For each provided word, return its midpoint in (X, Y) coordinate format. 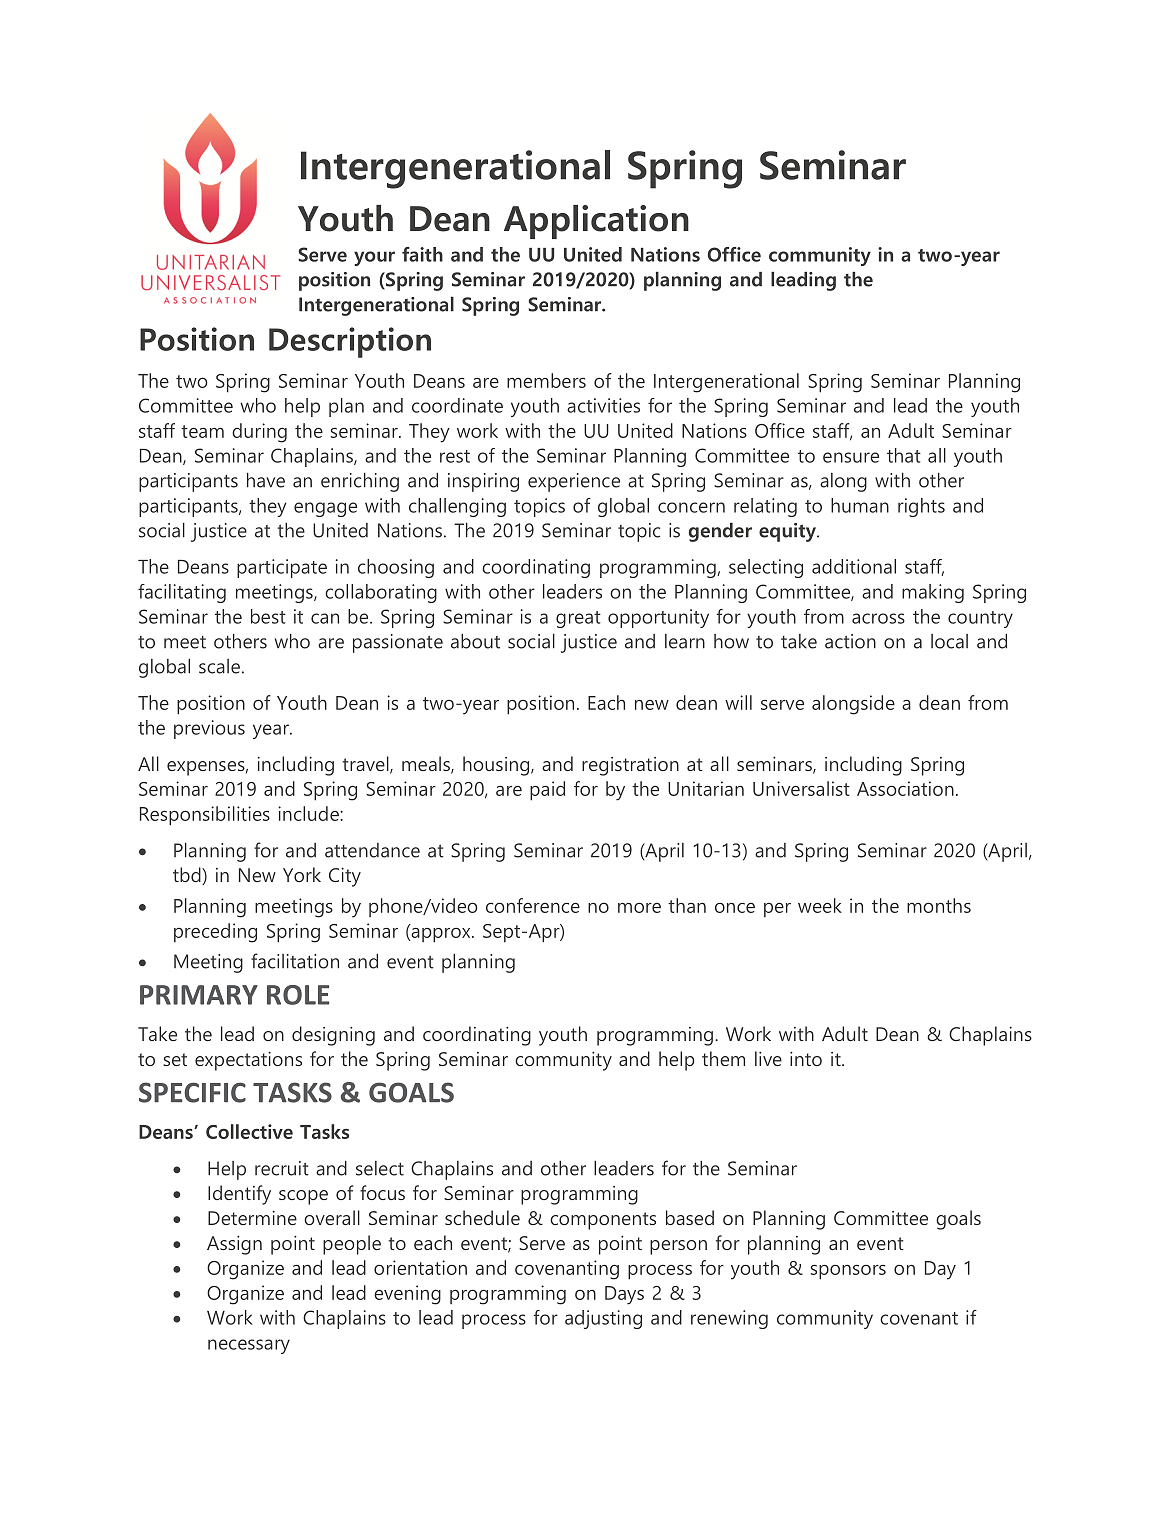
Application (596, 222)
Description (350, 342)
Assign (234, 1245)
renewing (729, 1319)
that (904, 455)
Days (624, 1295)
